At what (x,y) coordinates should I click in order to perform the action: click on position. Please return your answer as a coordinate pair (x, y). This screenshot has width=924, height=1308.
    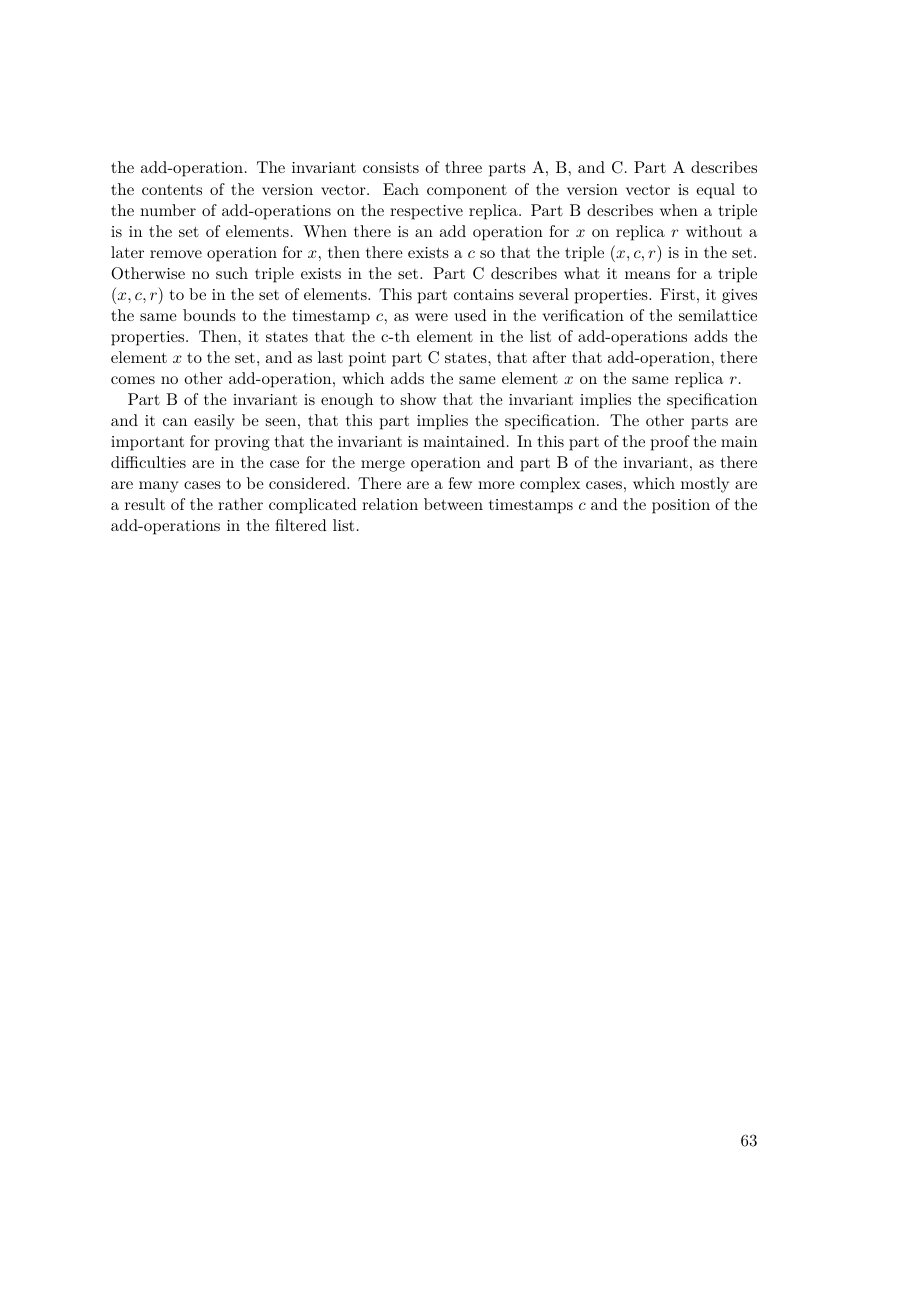
    Looking at the image, I should click on (681, 506).
